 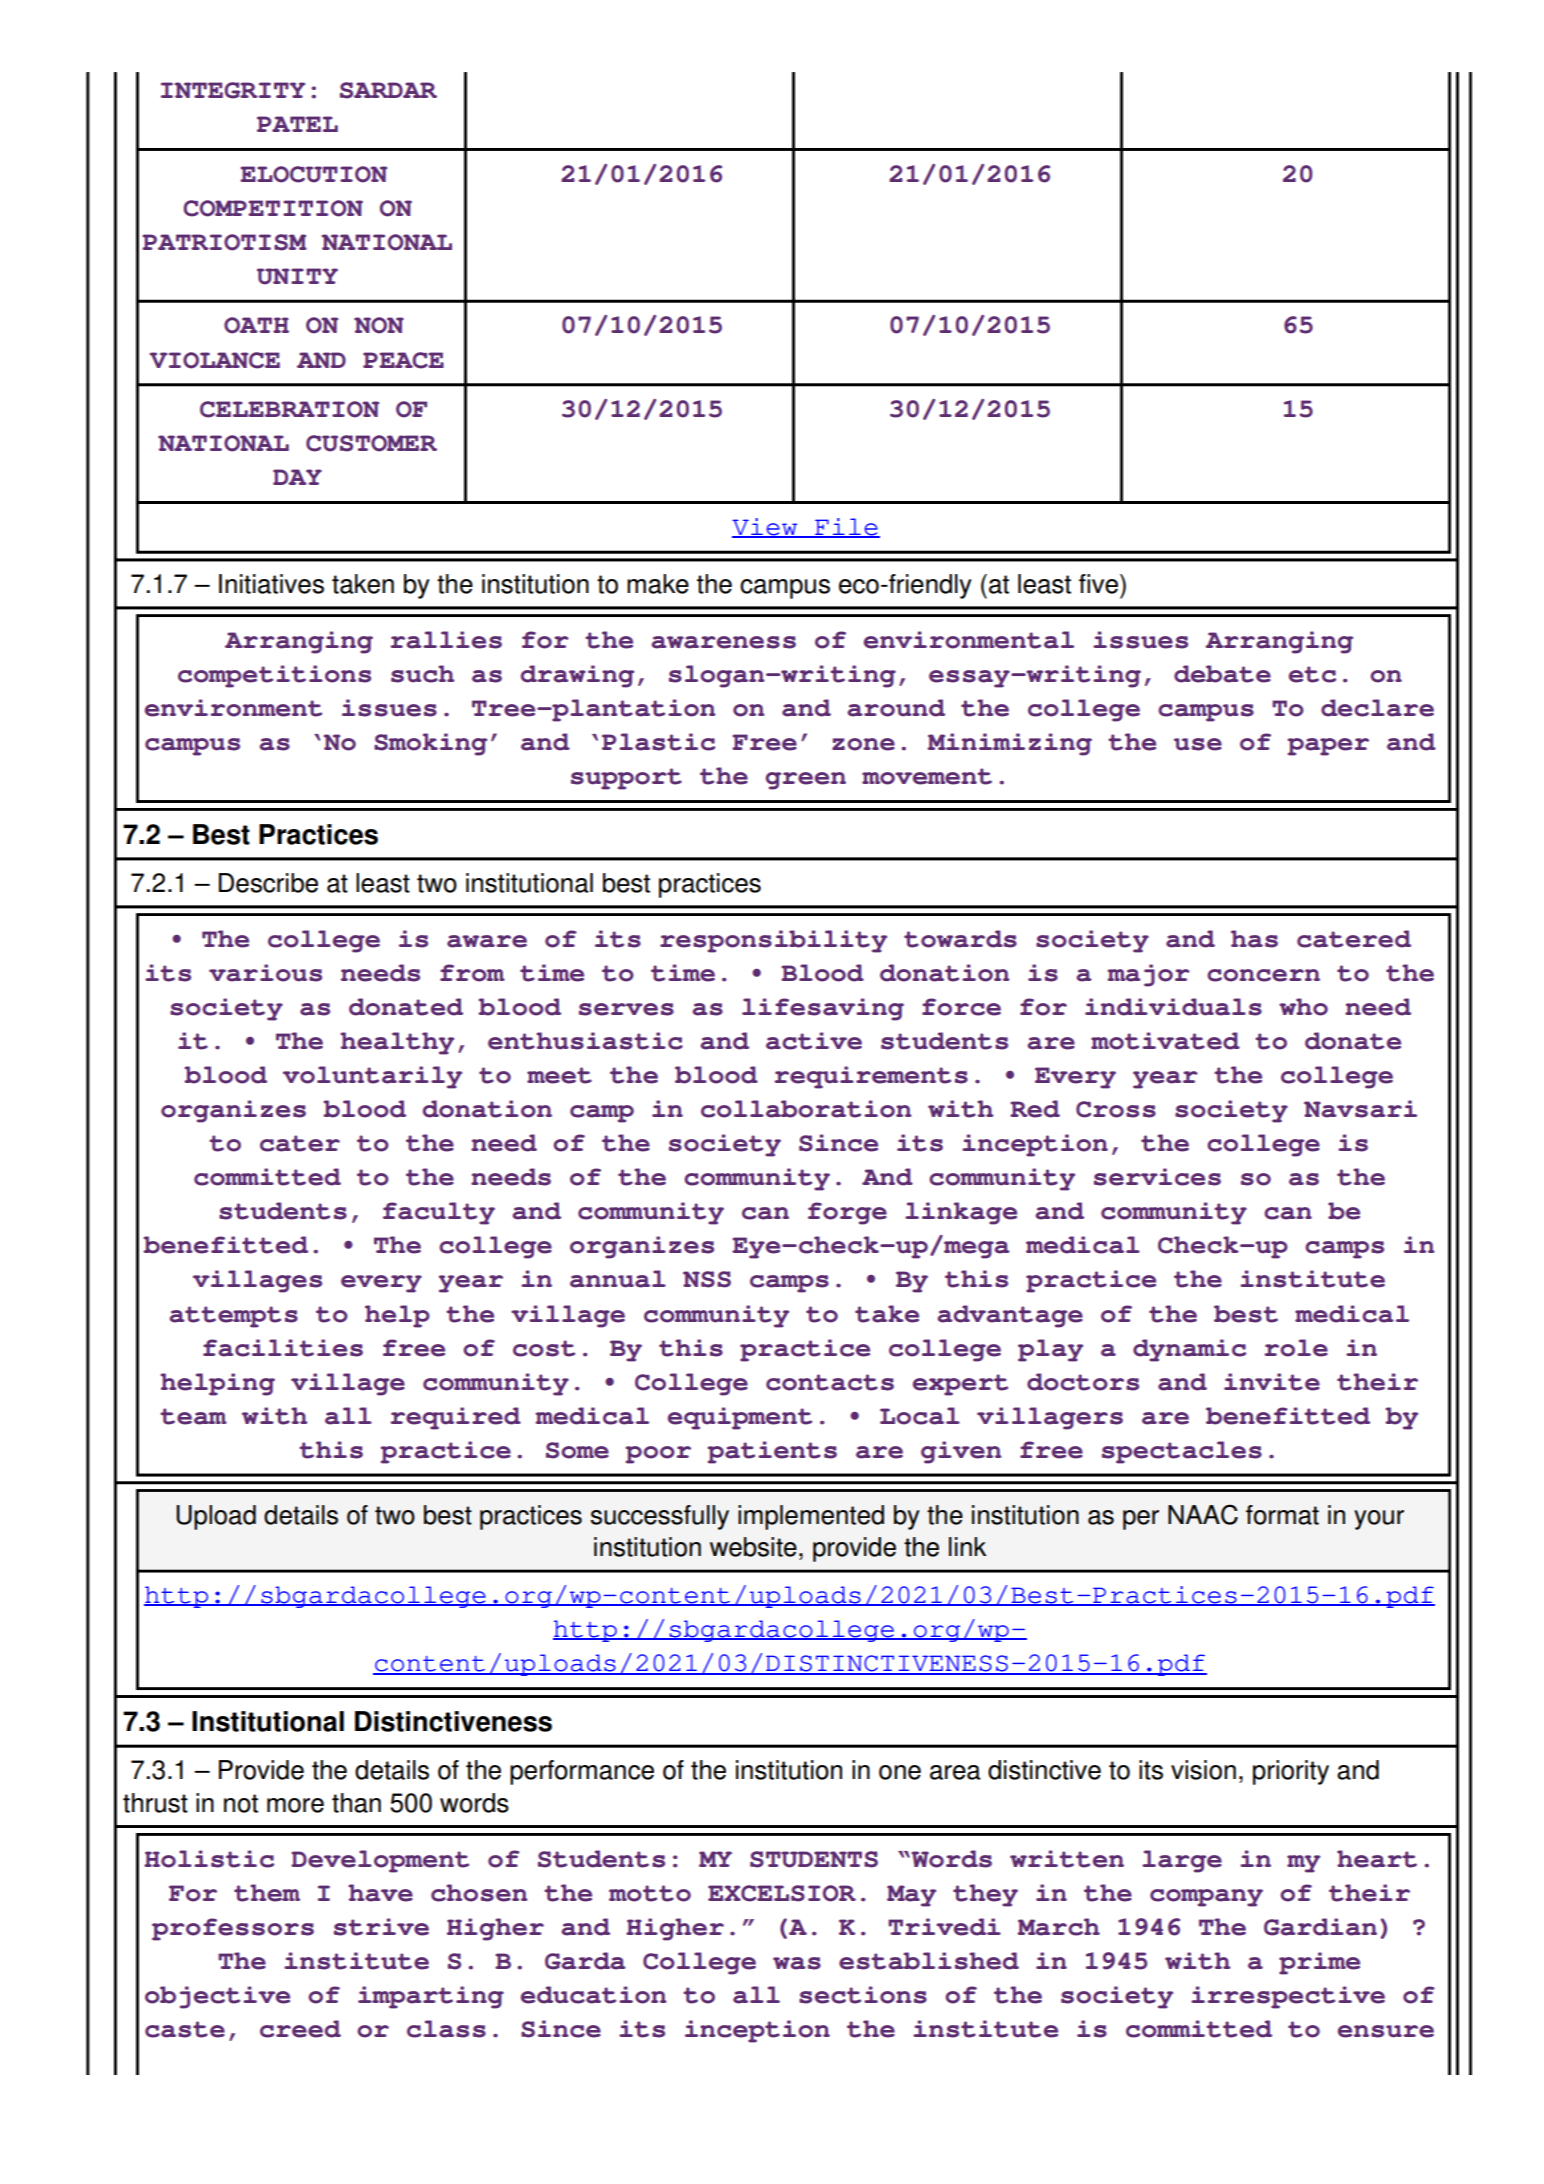 I want to click on debate, so click(x=1222, y=674).
